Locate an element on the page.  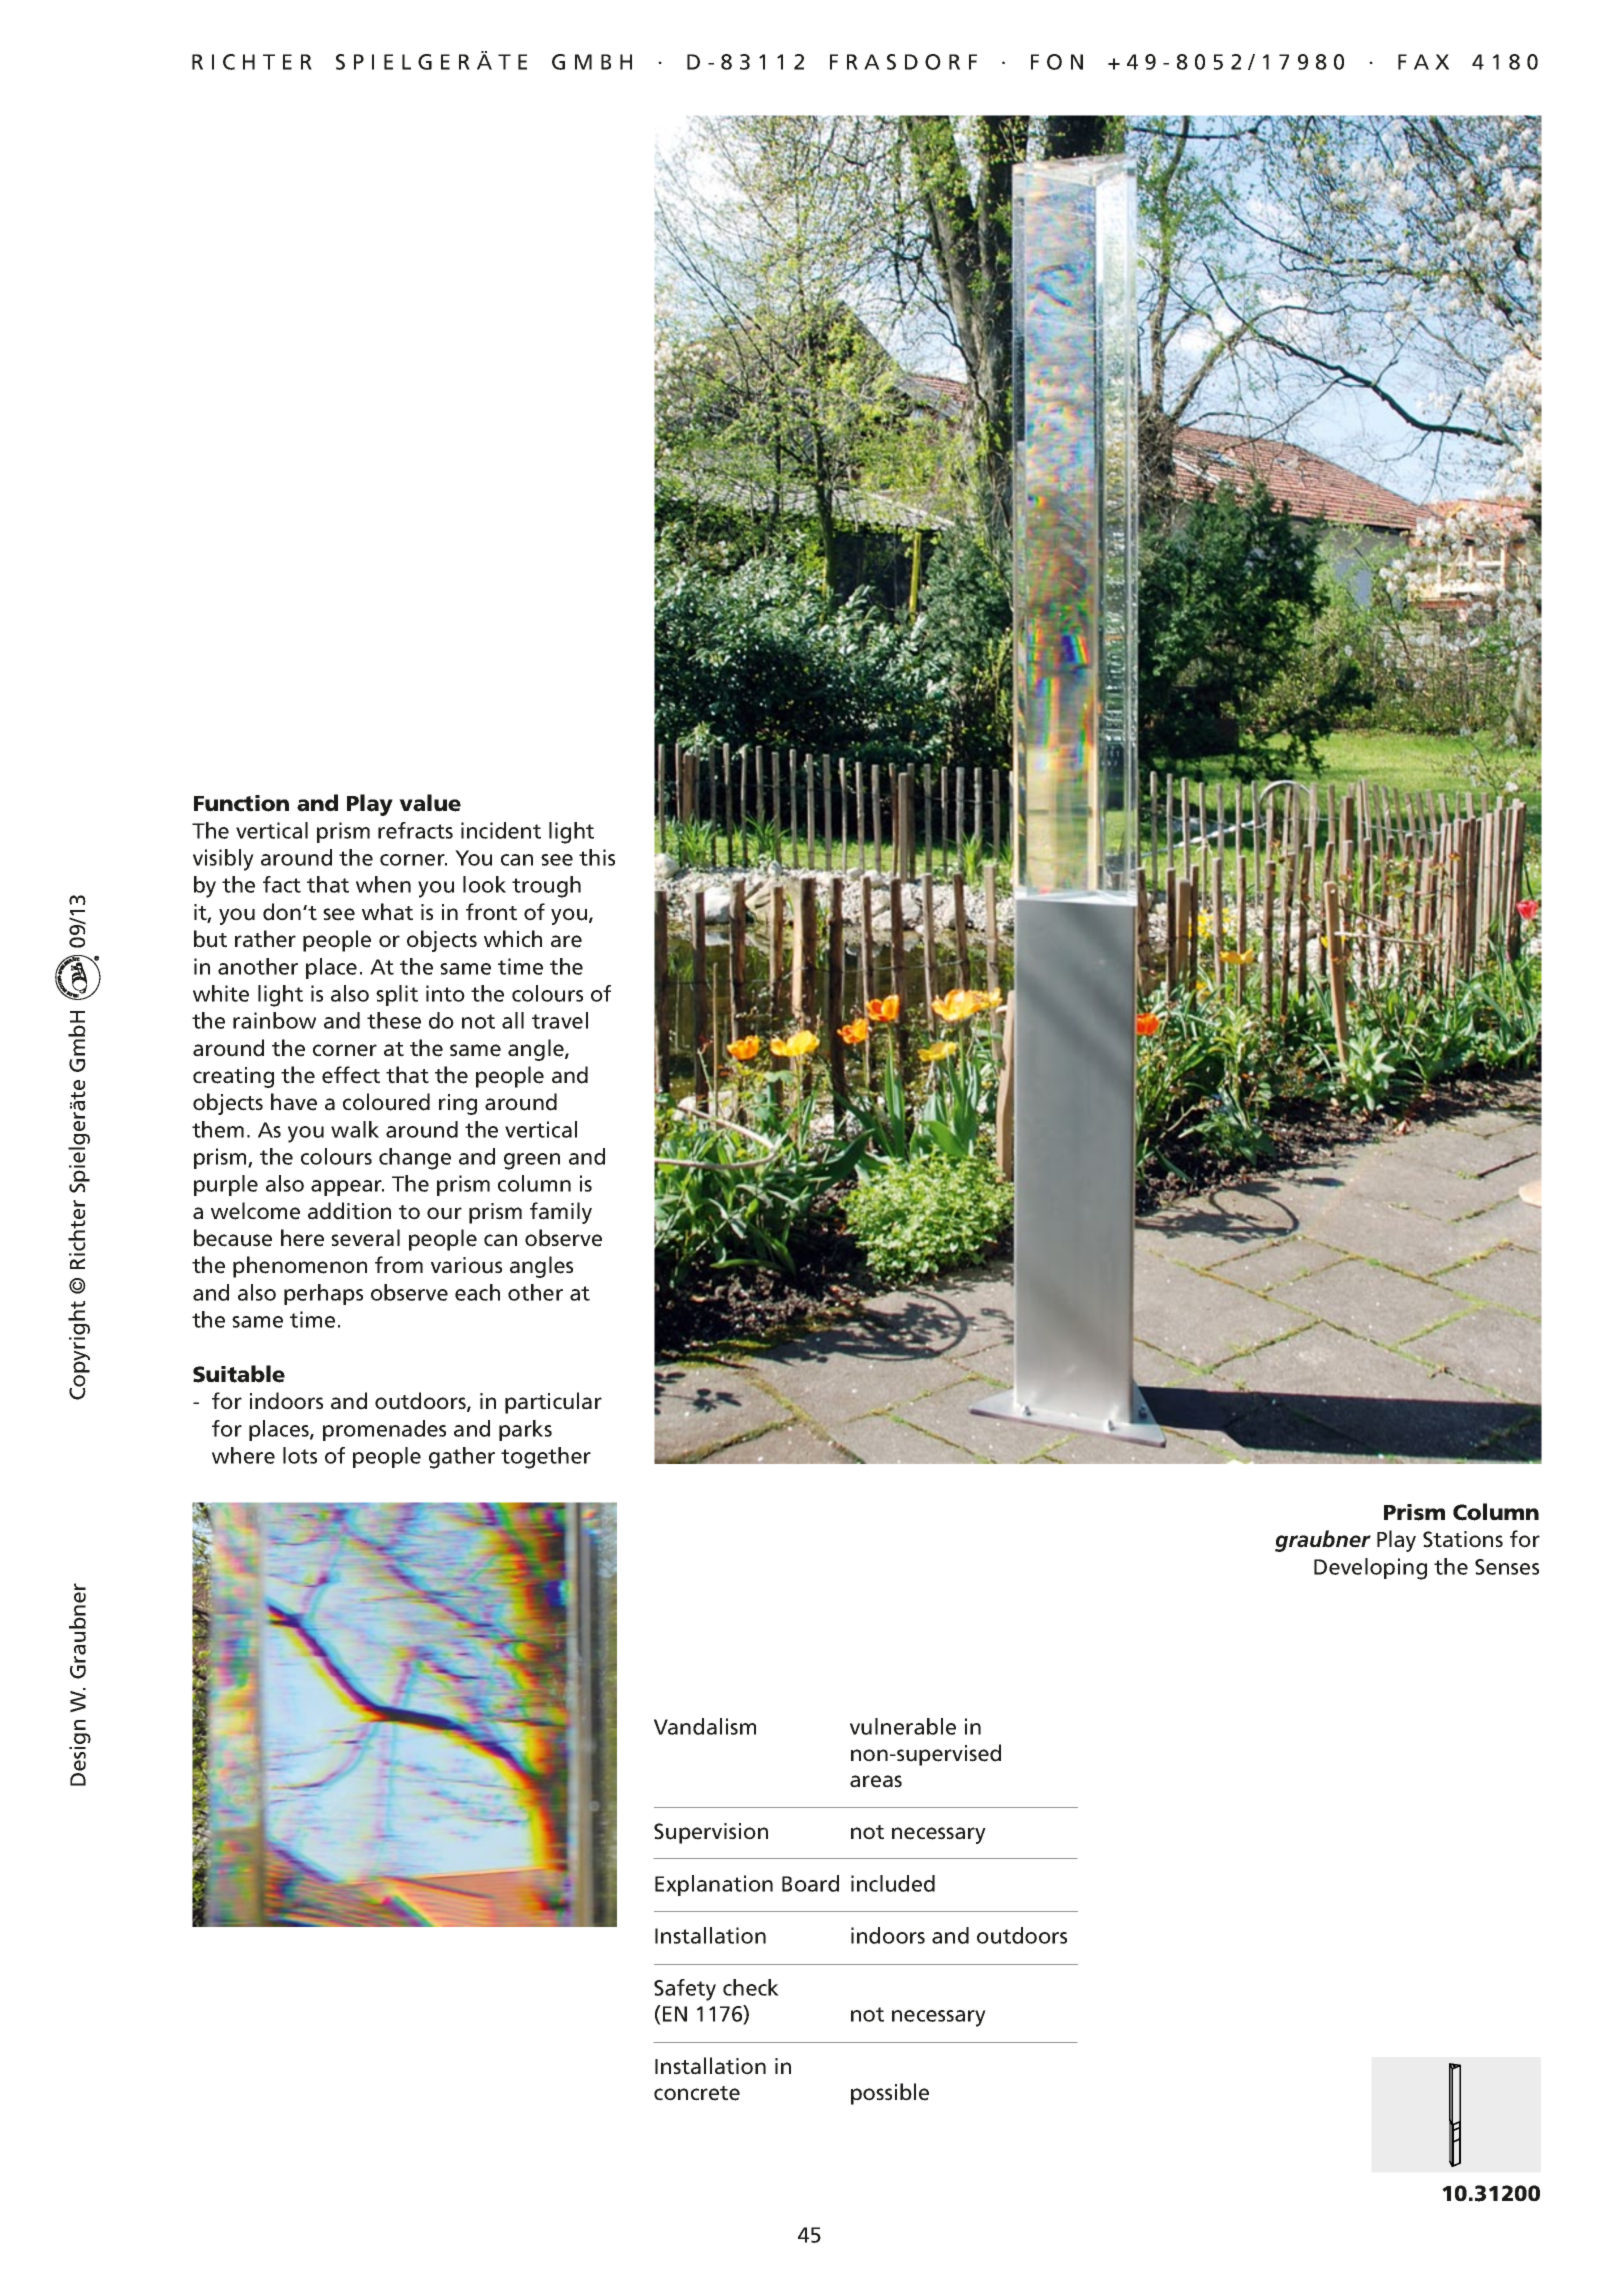
trough is located at coordinates (546, 887).
